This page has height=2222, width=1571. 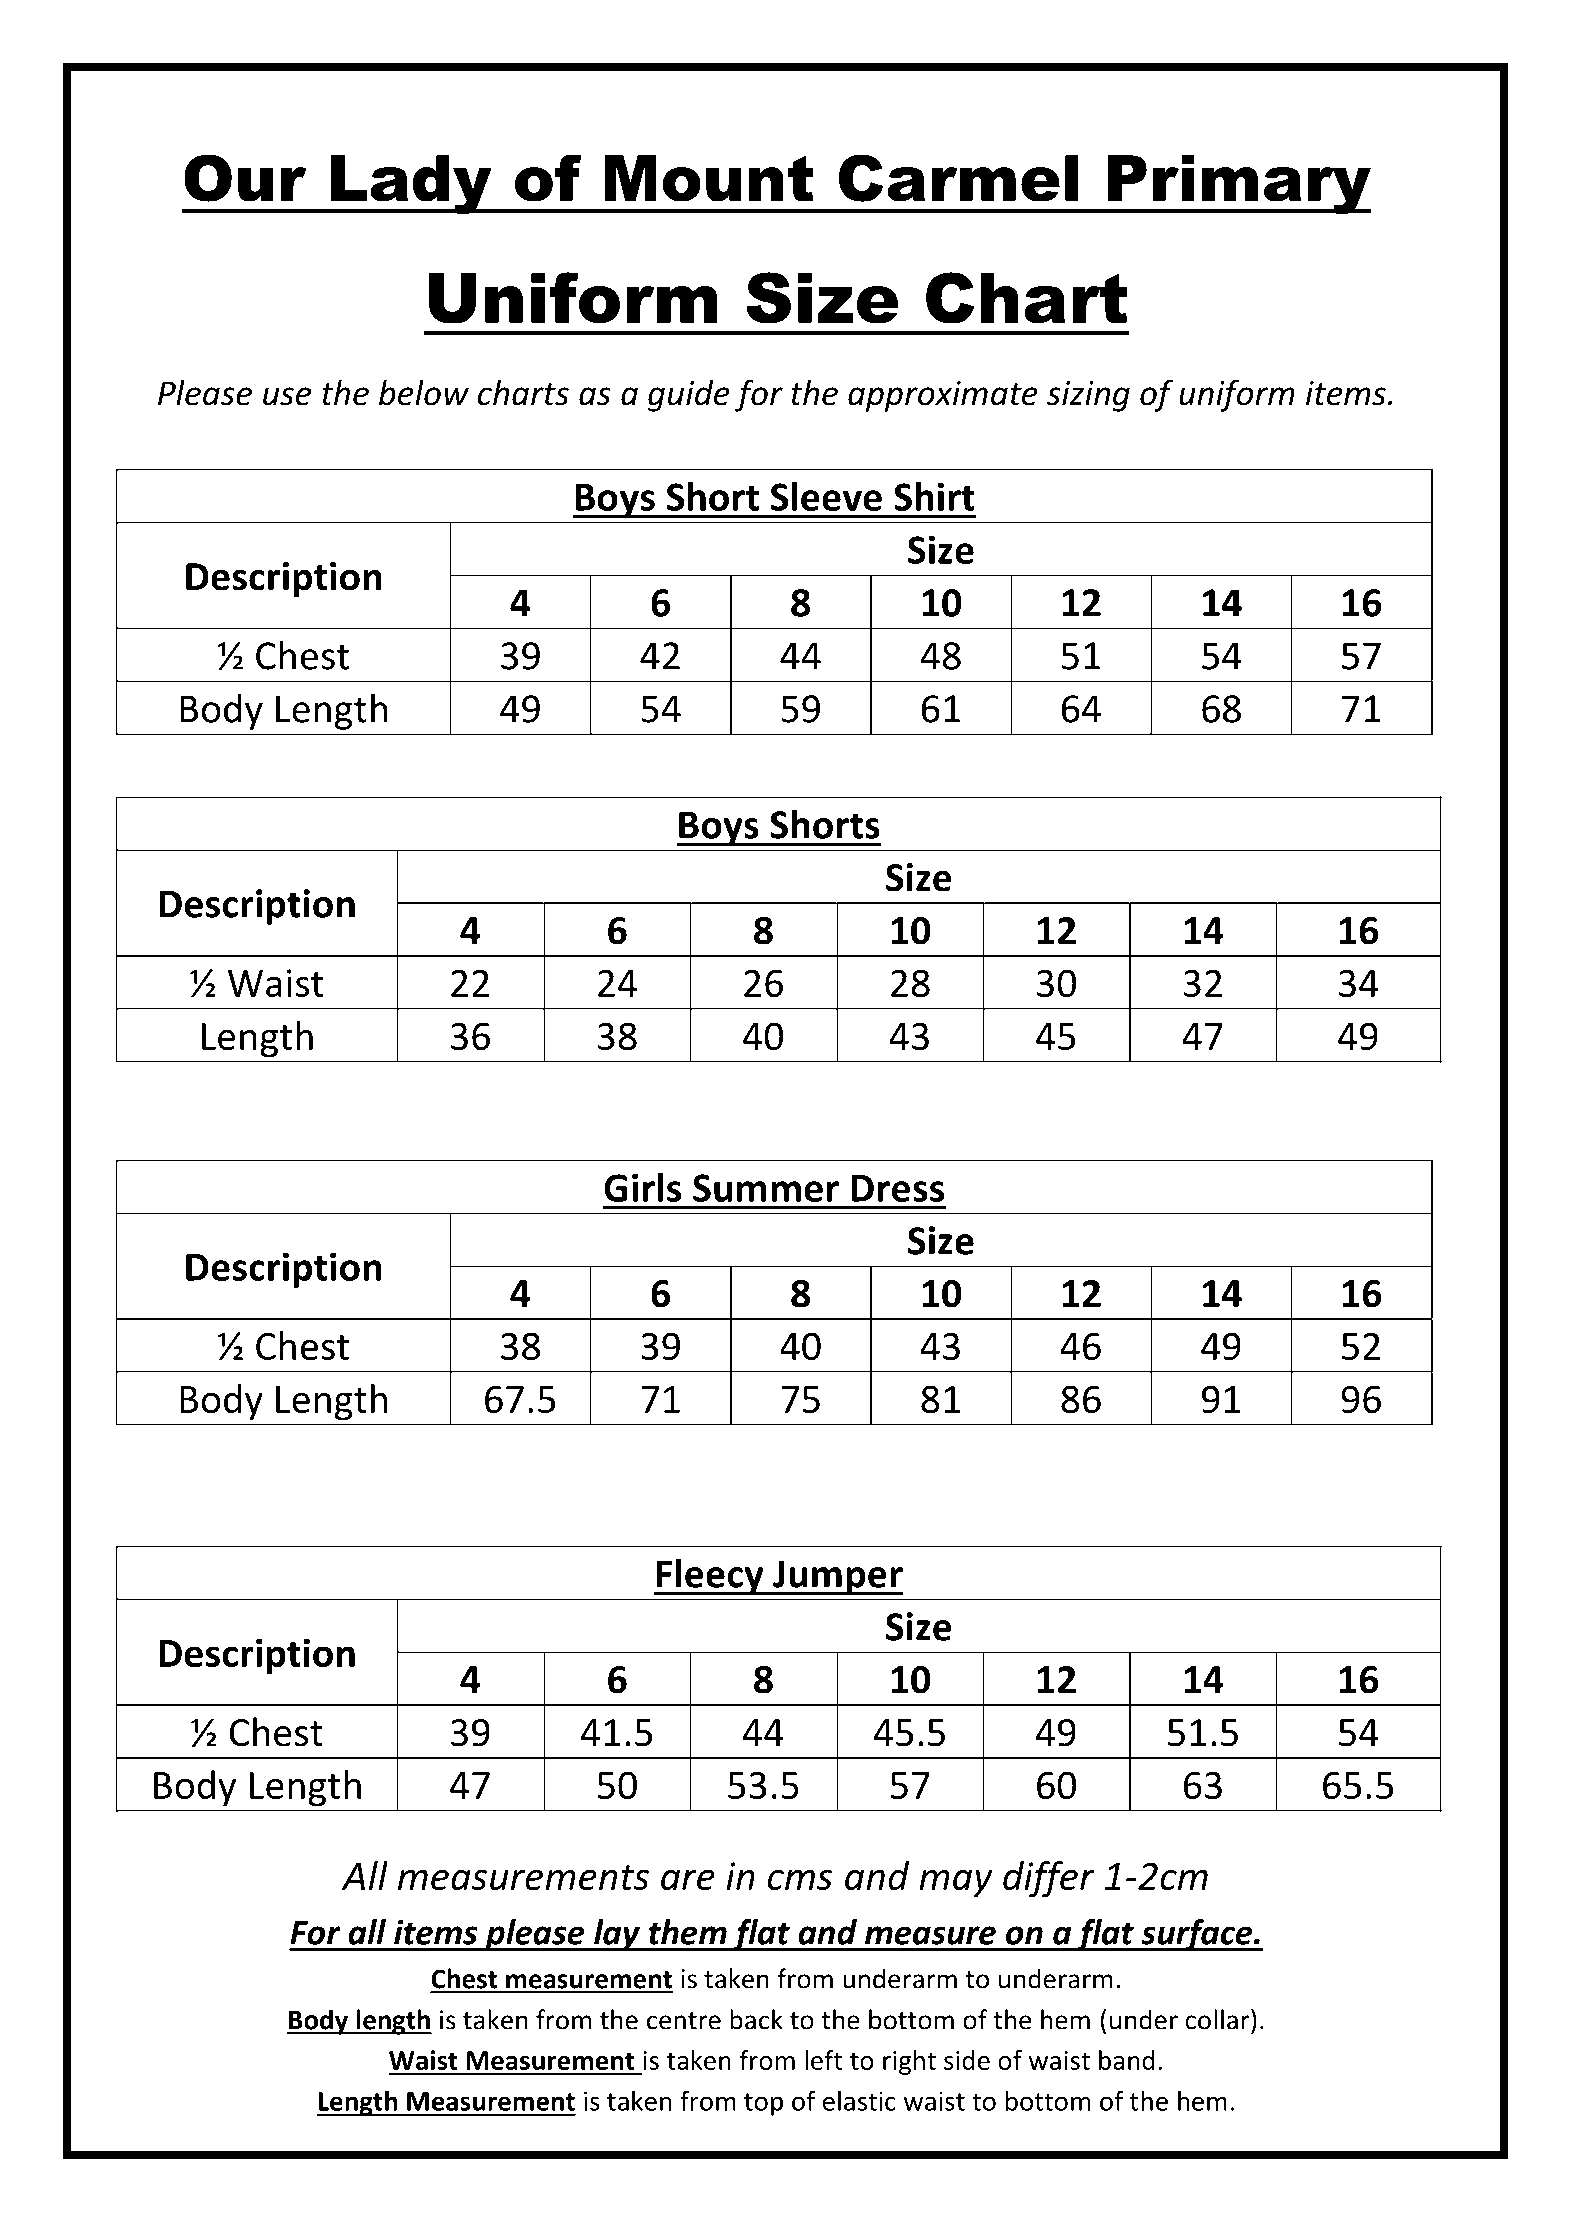 What do you see at coordinates (1238, 184) in the page?
I see `Primary` at bounding box center [1238, 184].
